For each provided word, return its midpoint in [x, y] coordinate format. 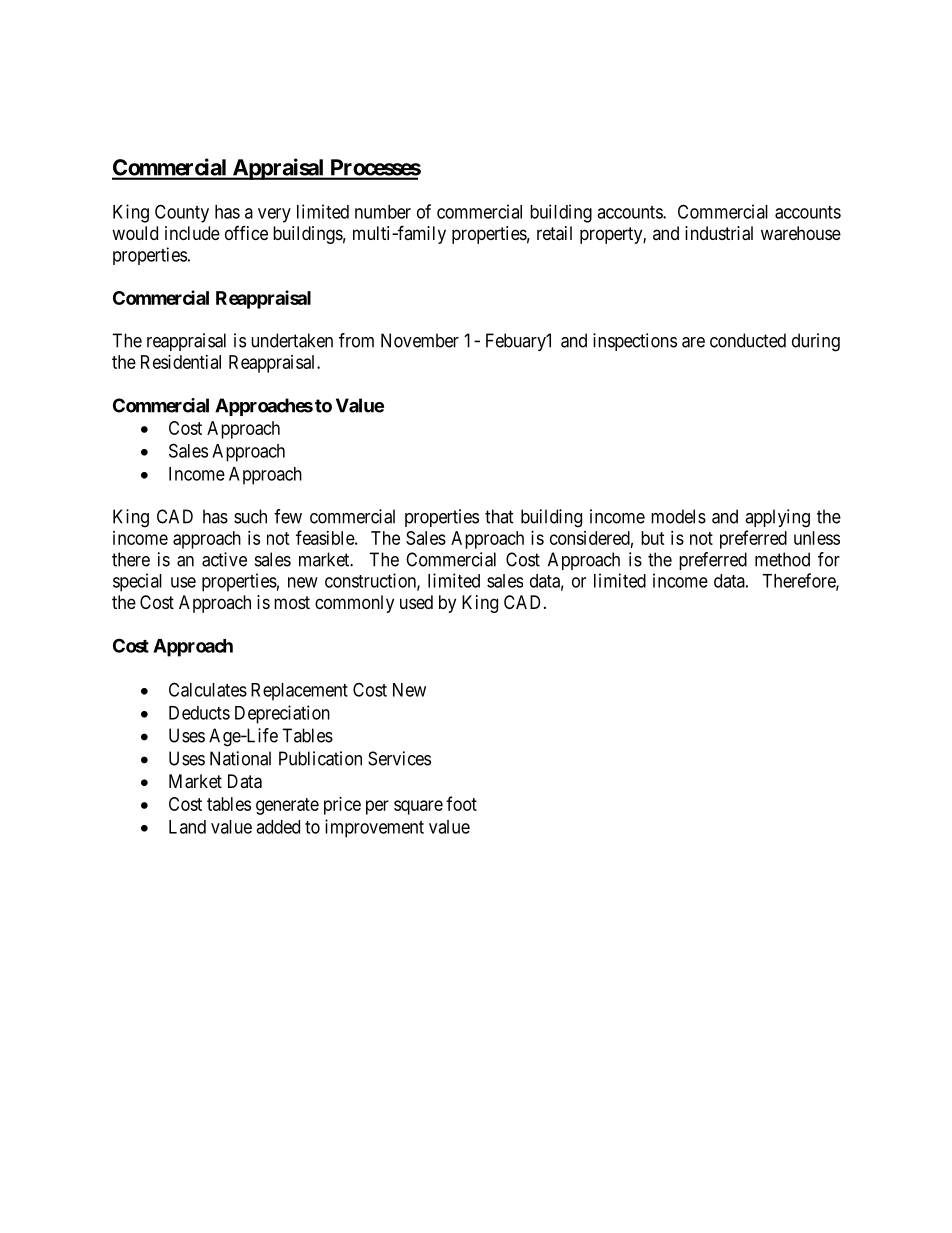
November [420, 340]
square [418, 807]
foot [461, 803]
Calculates [208, 689]
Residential [181, 362]
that [499, 516]
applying [777, 518]
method [782, 559]
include [192, 233]
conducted [748, 340]
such [250, 516]
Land [187, 827]
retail [554, 233]
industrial [719, 233]
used [416, 602]
